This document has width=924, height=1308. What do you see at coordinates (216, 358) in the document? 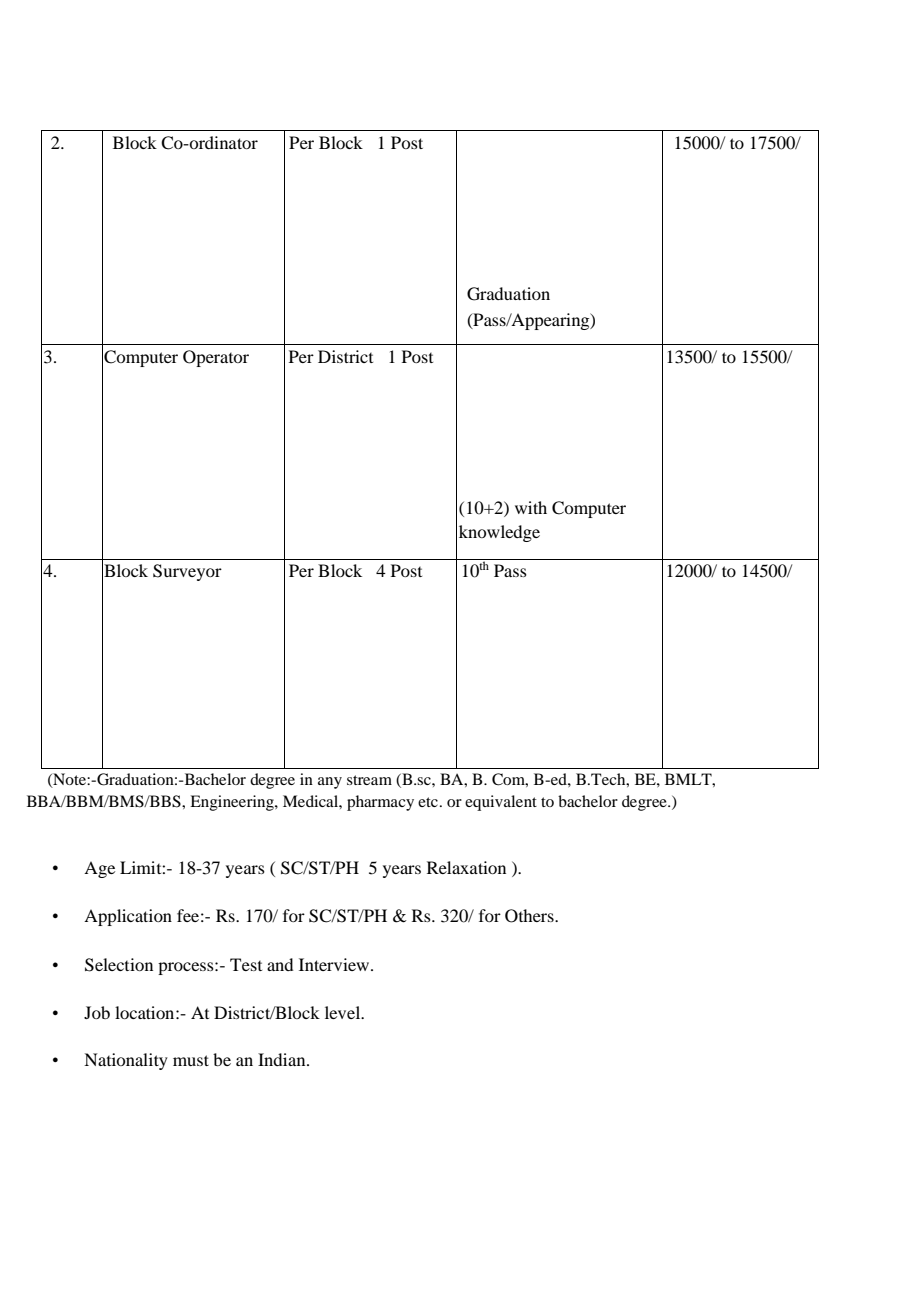
I see `Operator` at bounding box center [216, 358].
